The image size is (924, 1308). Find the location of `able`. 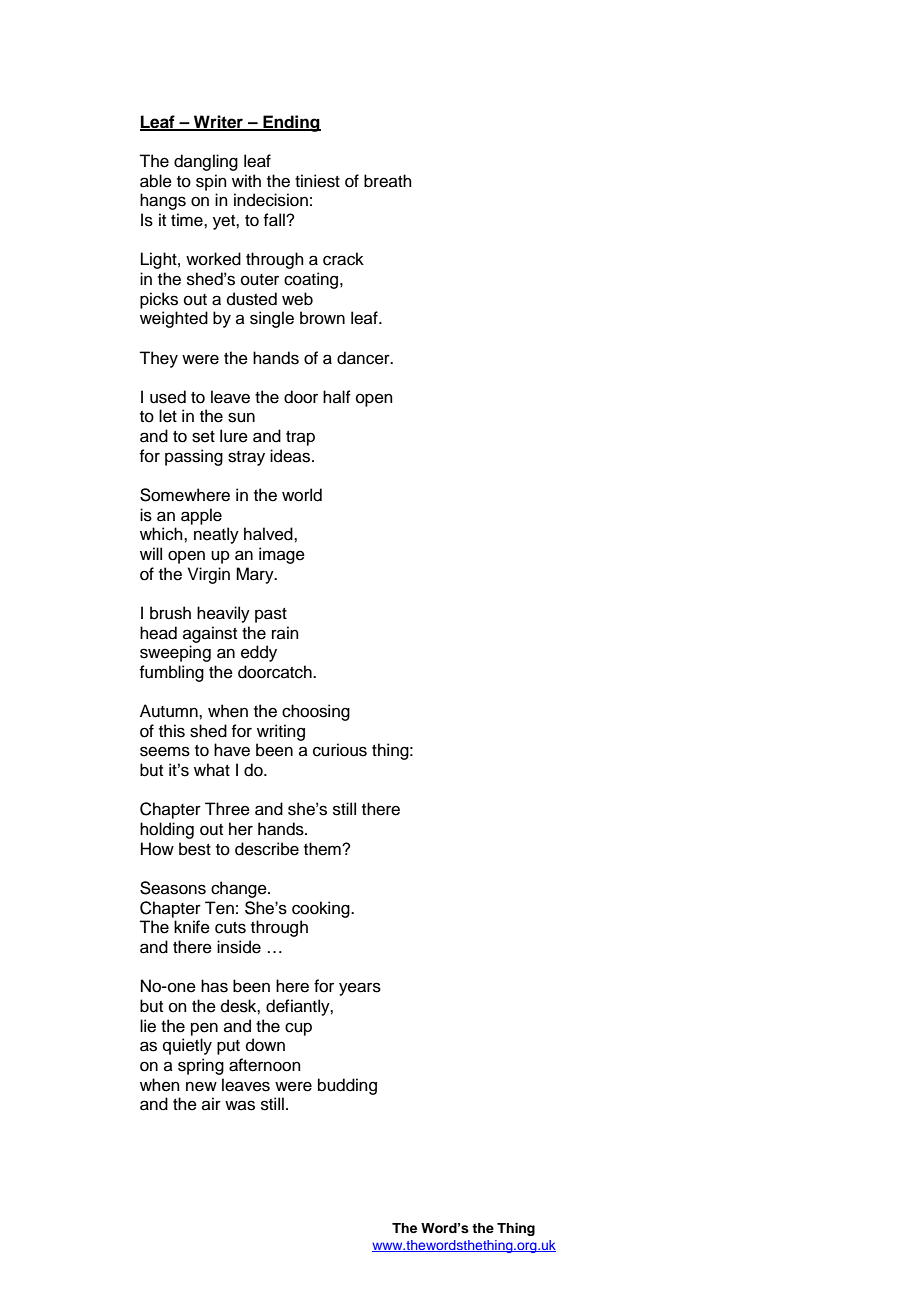

able is located at coordinates (156, 181).
